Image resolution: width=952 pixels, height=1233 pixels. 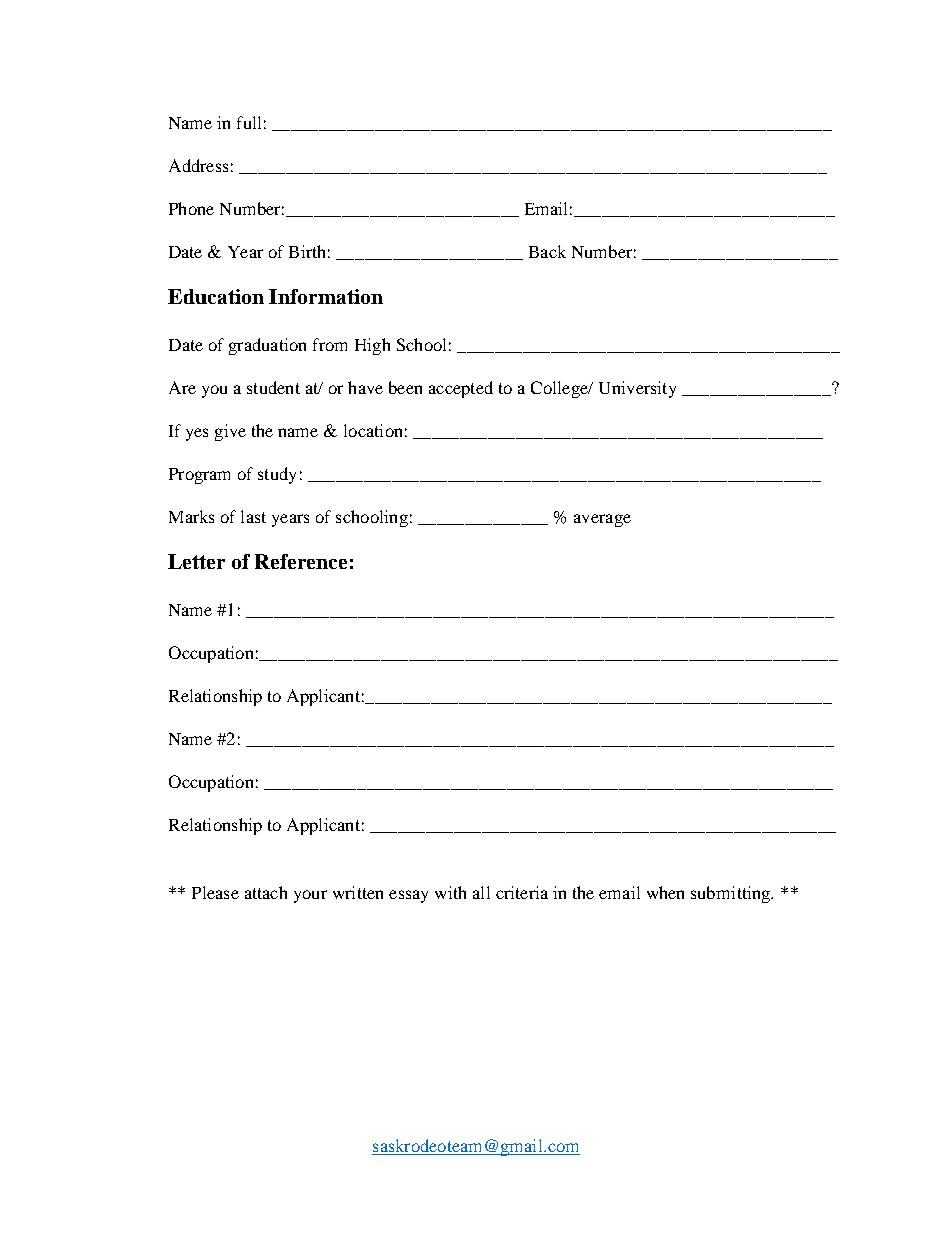 What do you see at coordinates (373, 430) in the screenshot?
I see `location` at bounding box center [373, 430].
